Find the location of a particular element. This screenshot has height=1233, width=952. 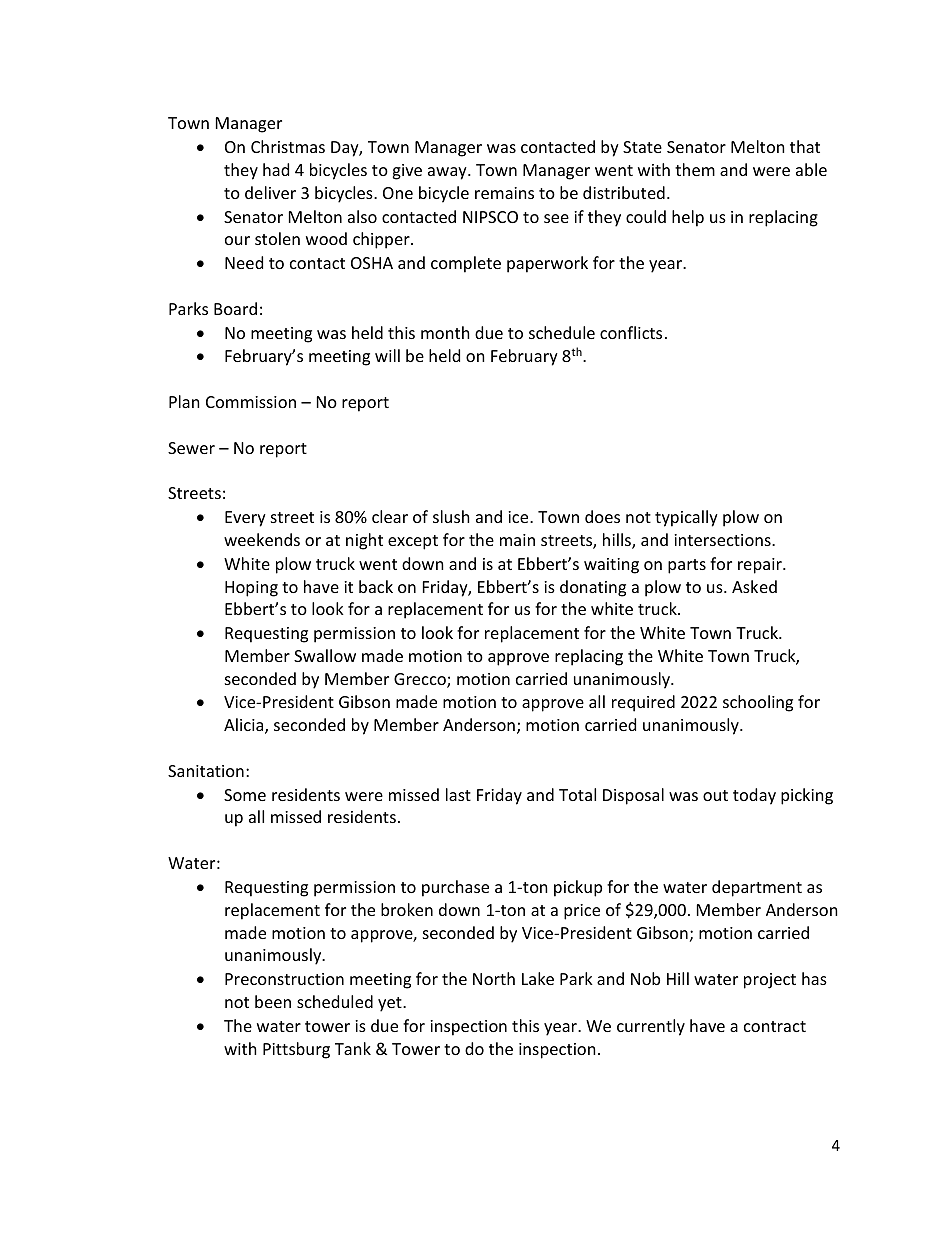

them is located at coordinates (695, 169).
